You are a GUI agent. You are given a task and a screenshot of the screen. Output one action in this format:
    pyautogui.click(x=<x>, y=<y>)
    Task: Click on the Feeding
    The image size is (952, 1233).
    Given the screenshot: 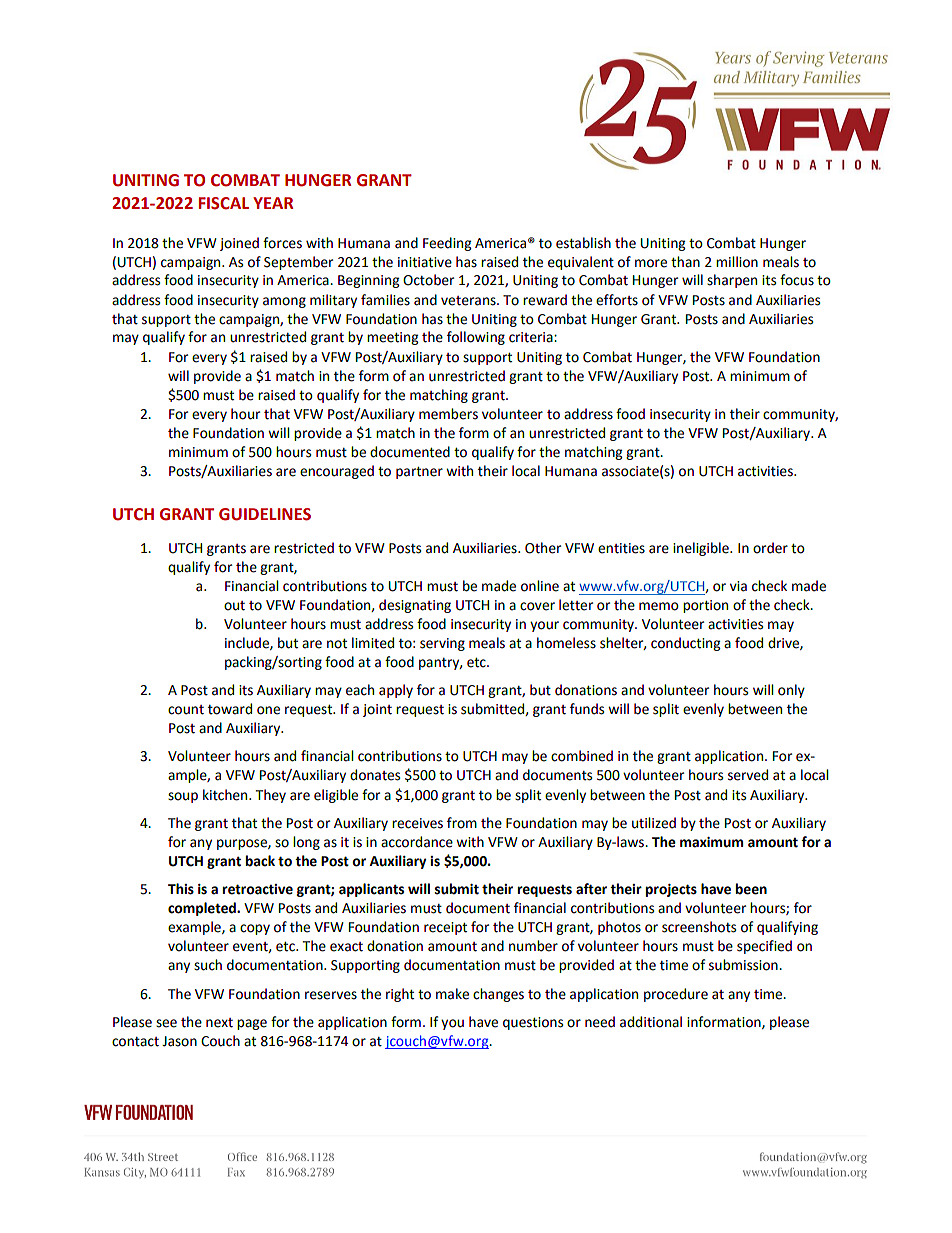 What is the action you would take?
    pyautogui.click(x=447, y=244)
